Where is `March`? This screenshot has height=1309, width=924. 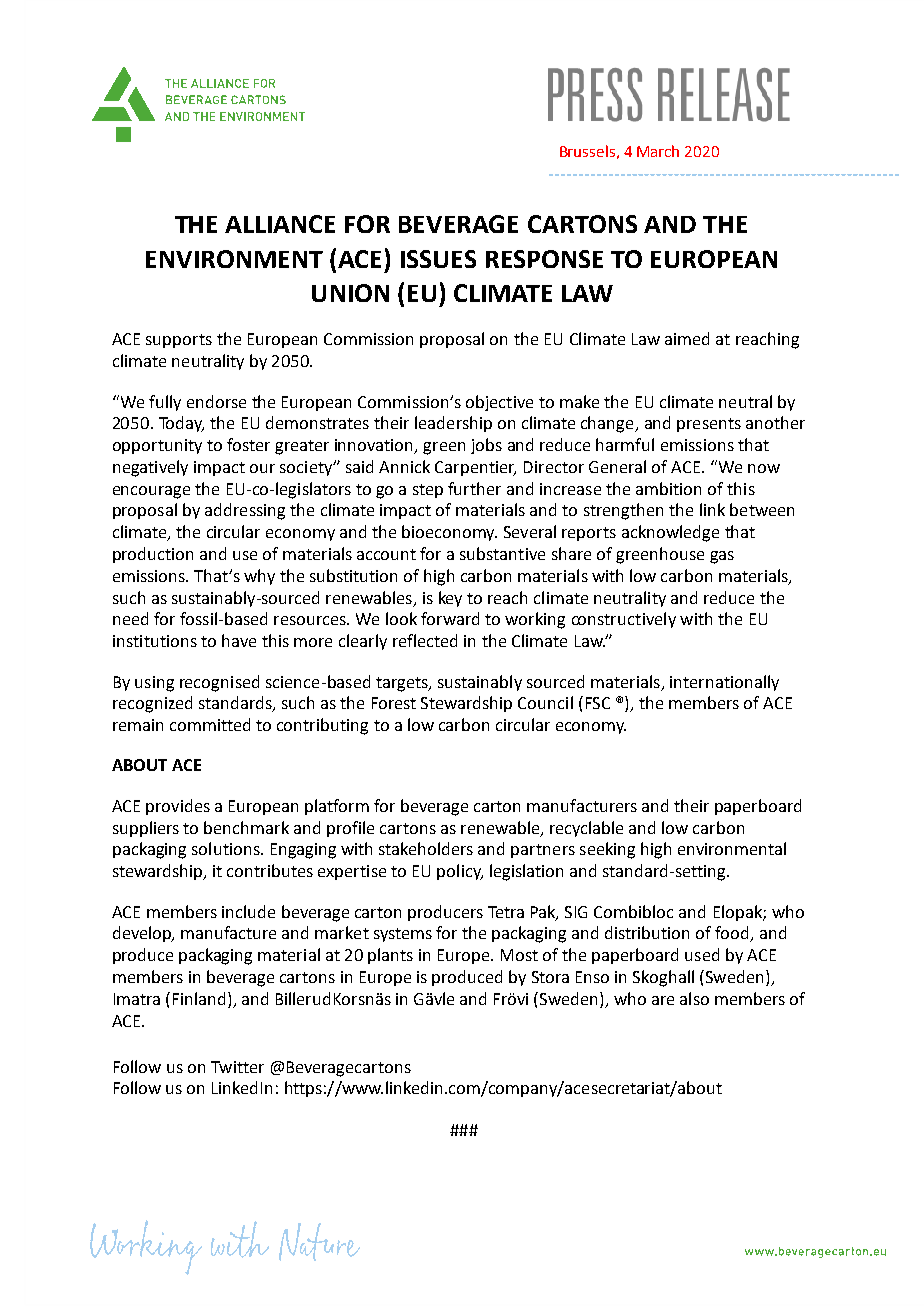
March is located at coordinates (658, 151).
